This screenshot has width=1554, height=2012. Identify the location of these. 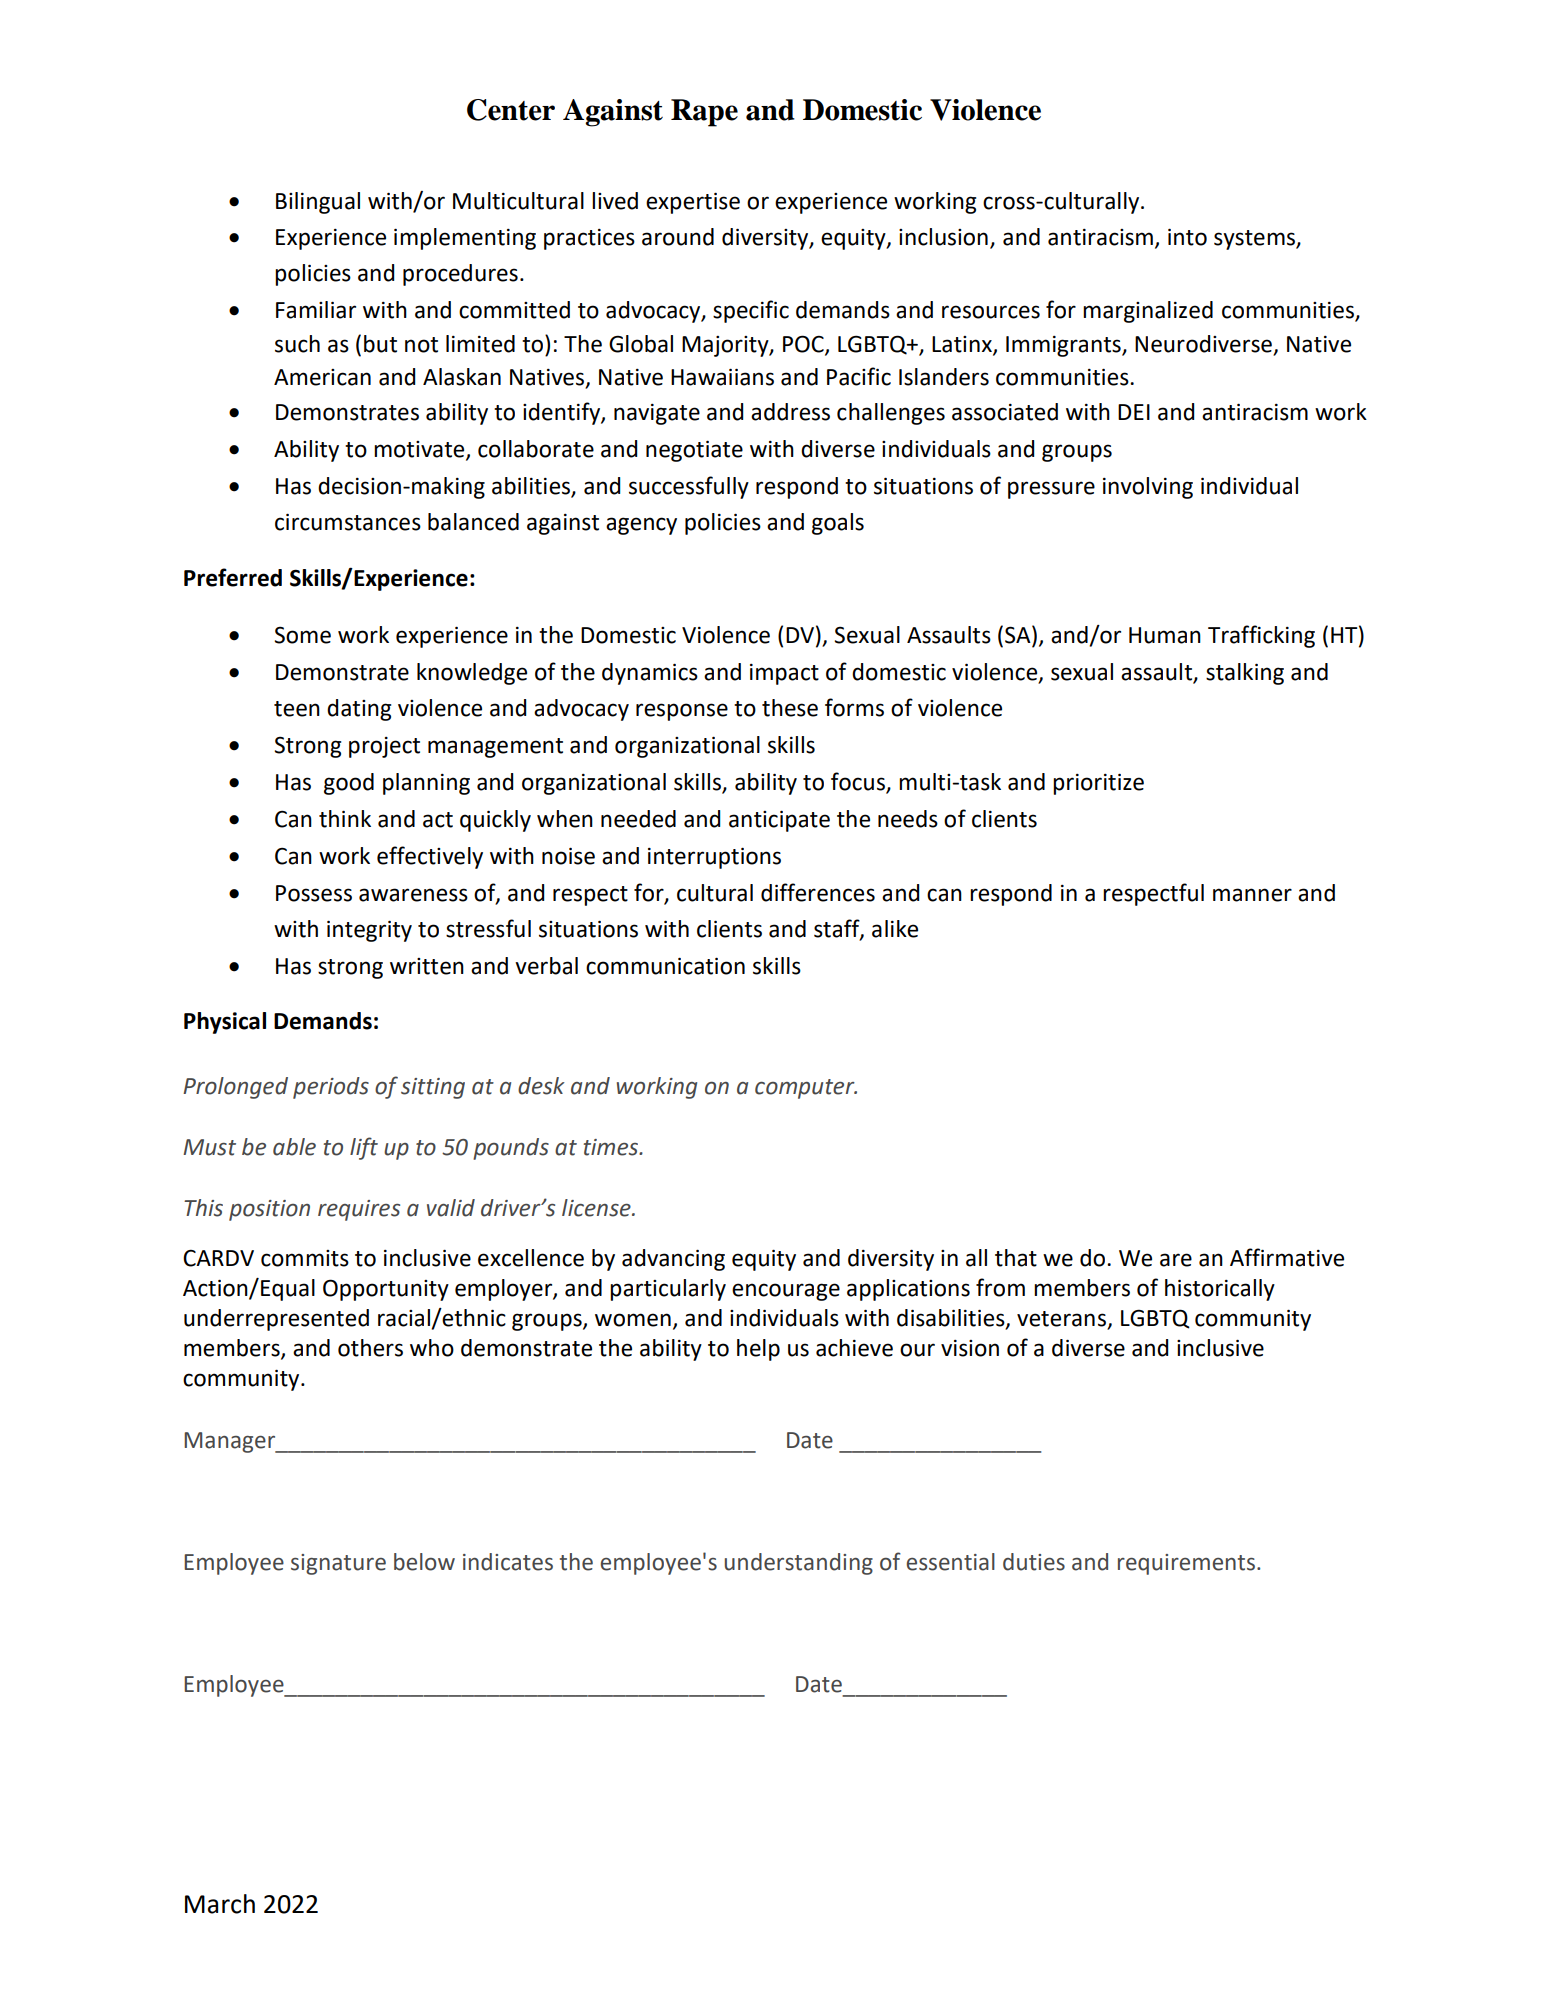
(790, 708).
